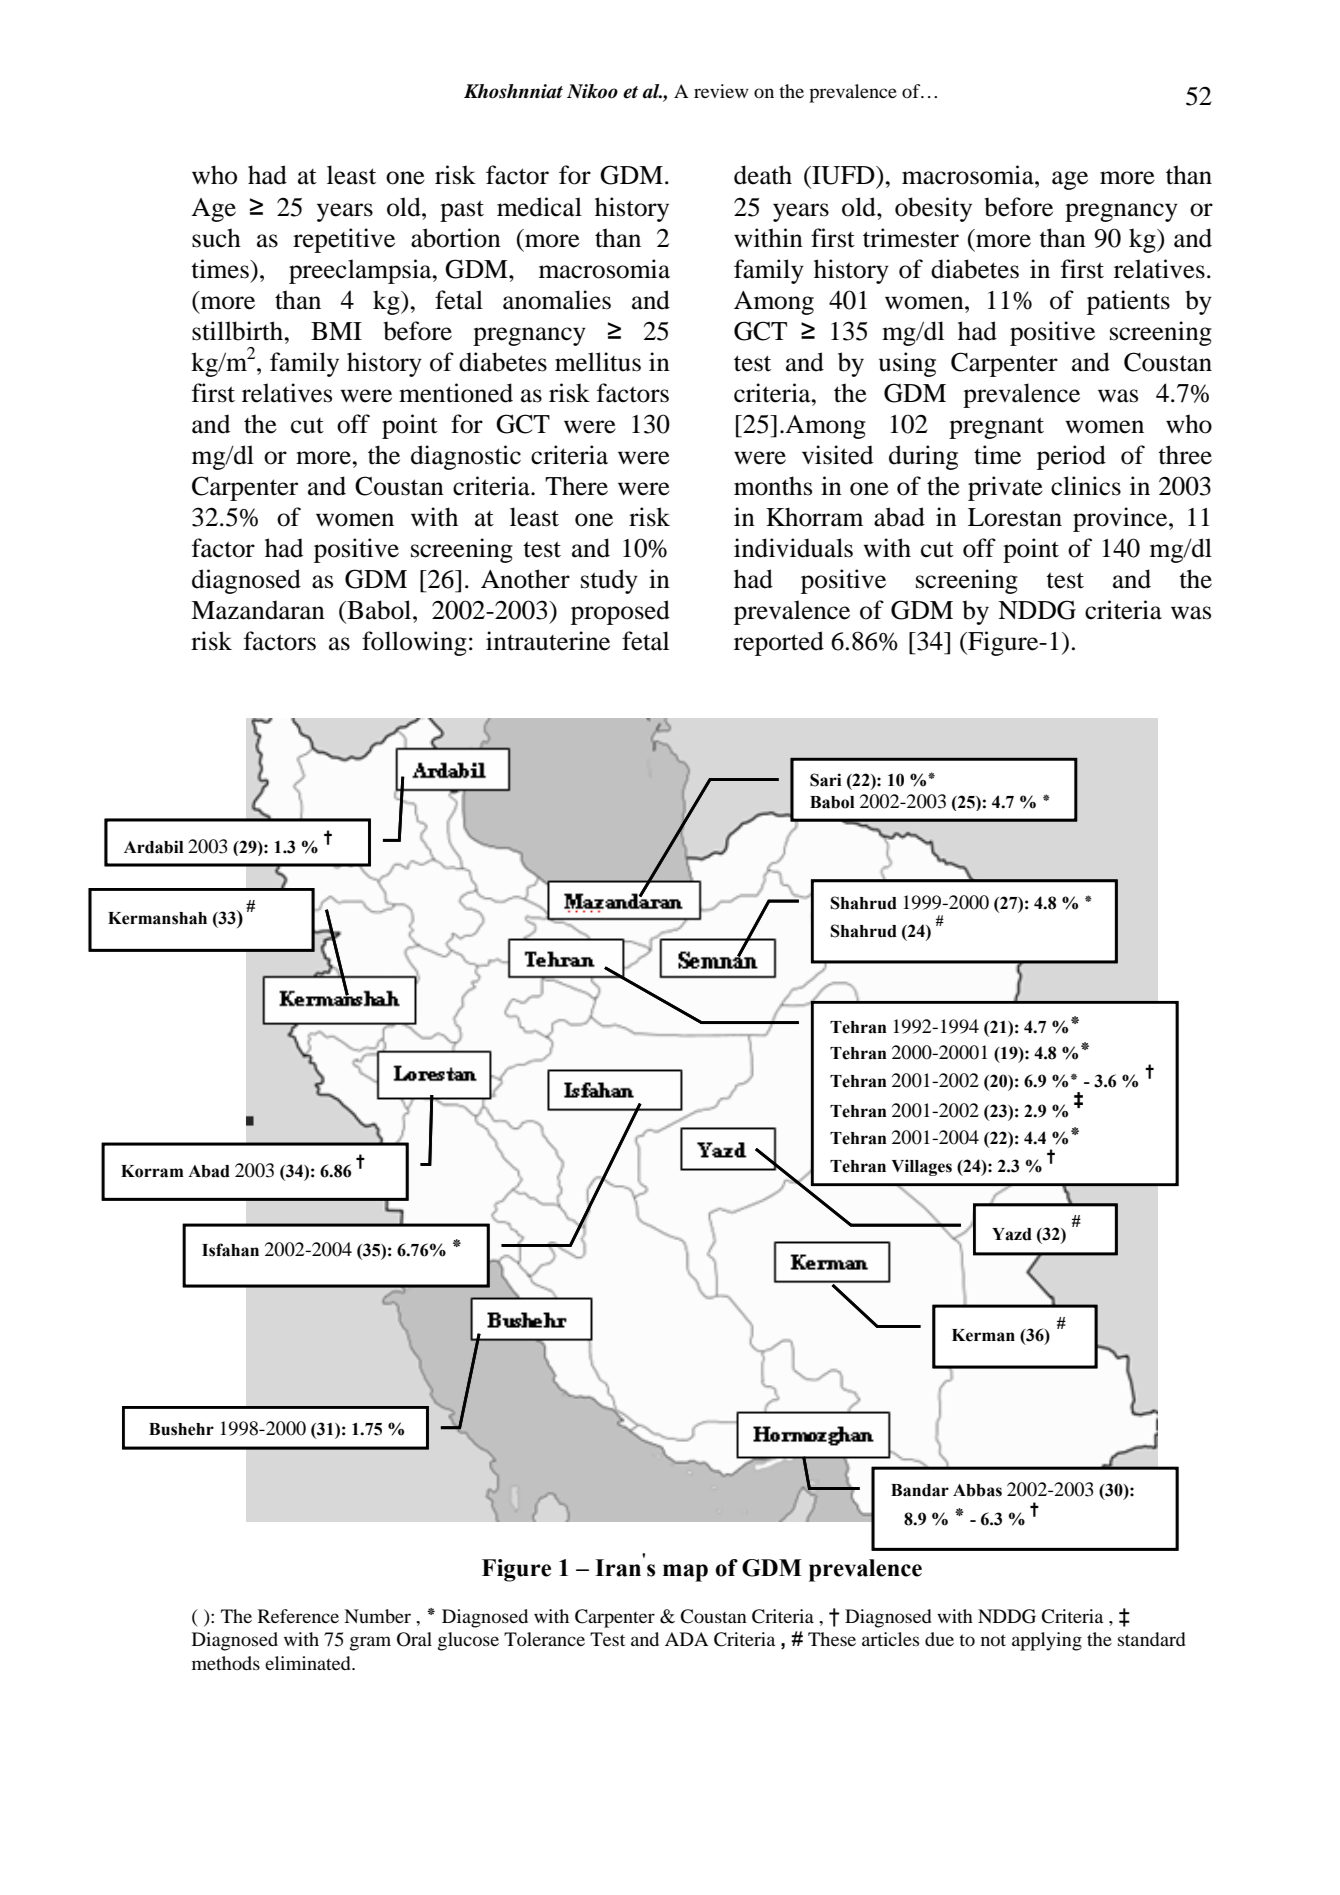 This page has height=1895, width=1340. Describe the element at coordinates (933, 209) in the page. I see `obesity` at that location.
